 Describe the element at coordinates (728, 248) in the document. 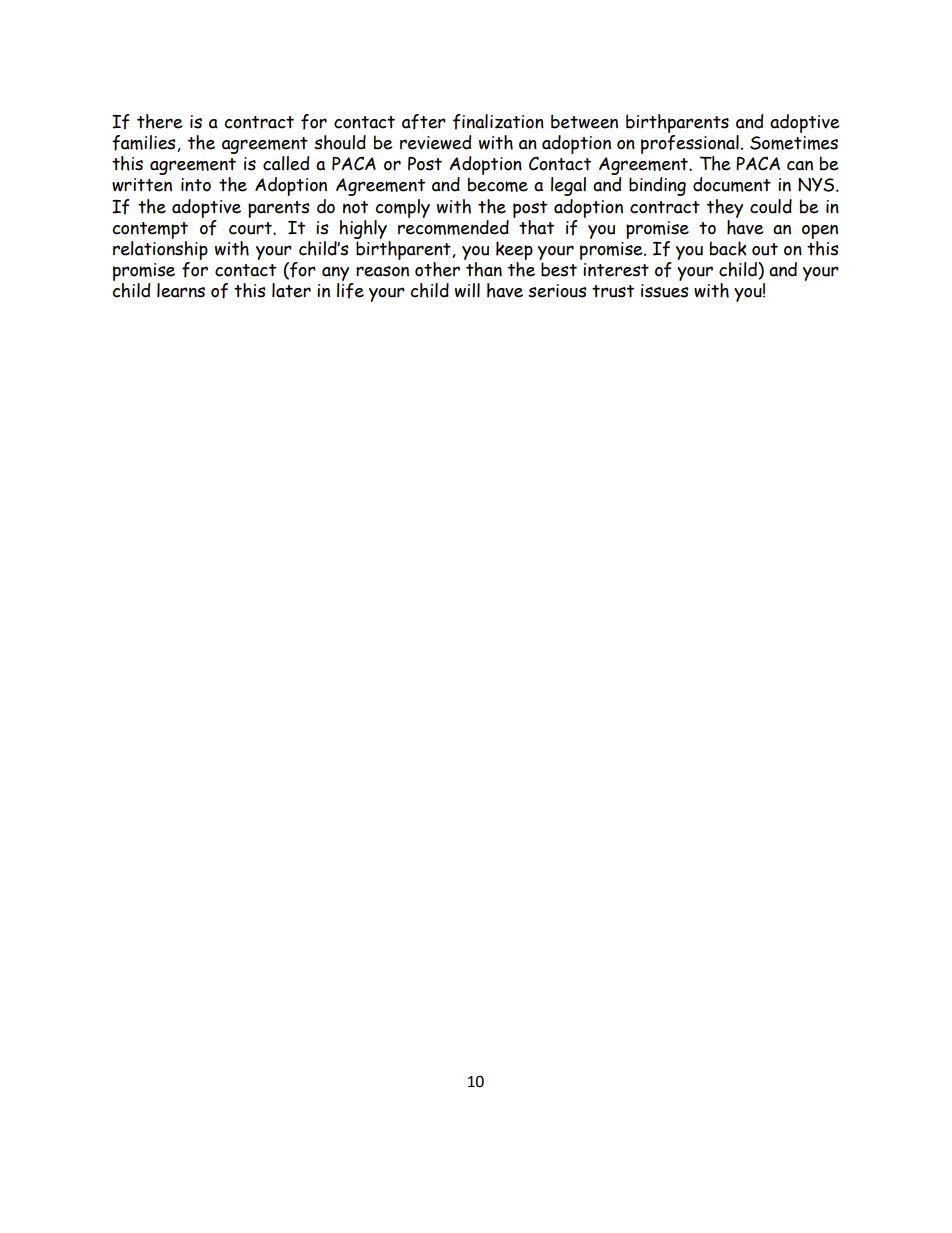

I see `back` at that location.
